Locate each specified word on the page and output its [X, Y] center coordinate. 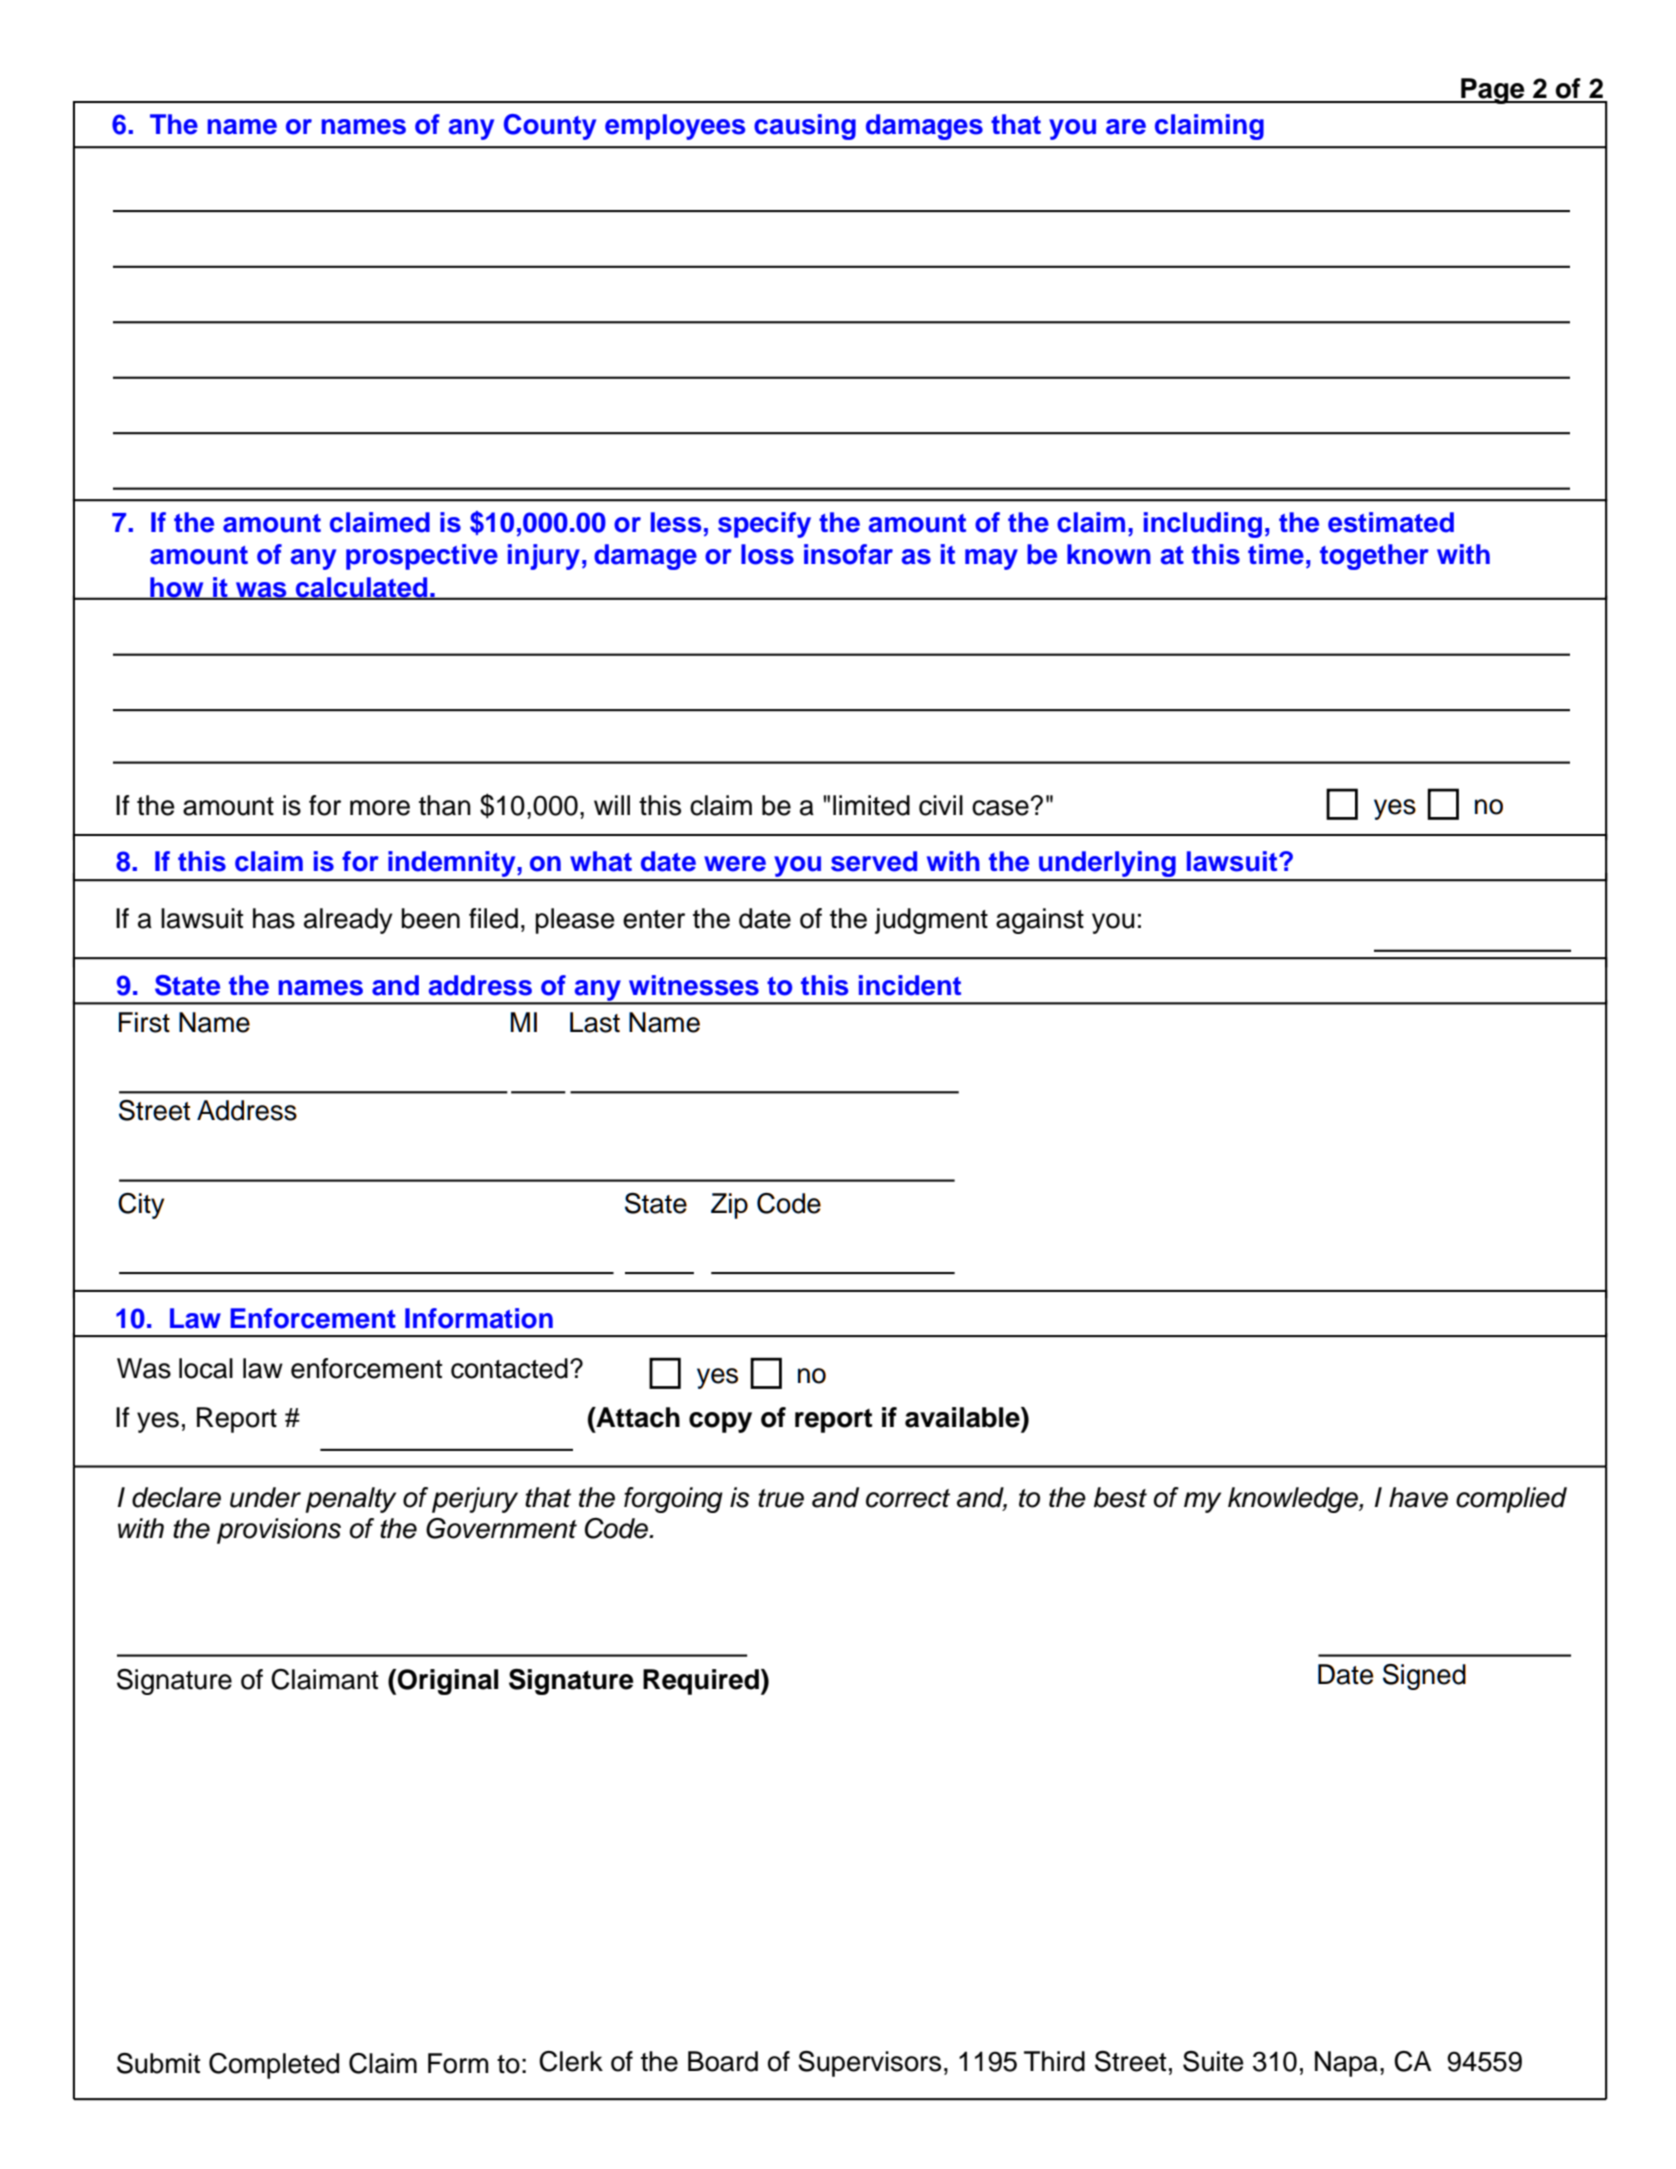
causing [805, 127]
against [1040, 921]
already [348, 921]
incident [910, 985]
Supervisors [869, 2064]
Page [1493, 91]
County [550, 127]
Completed [274, 2066]
